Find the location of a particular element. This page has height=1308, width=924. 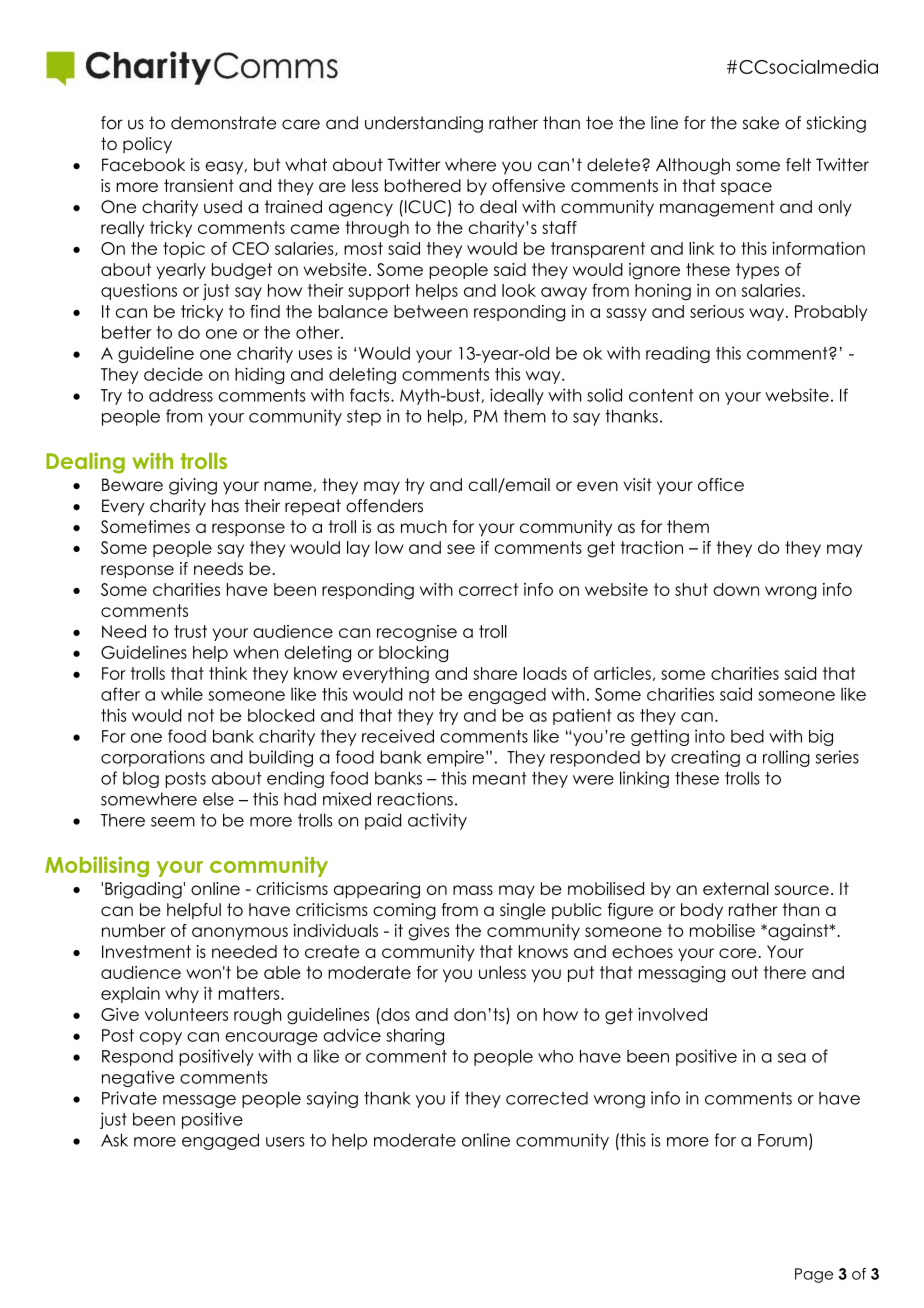

while is located at coordinates (182, 694).
